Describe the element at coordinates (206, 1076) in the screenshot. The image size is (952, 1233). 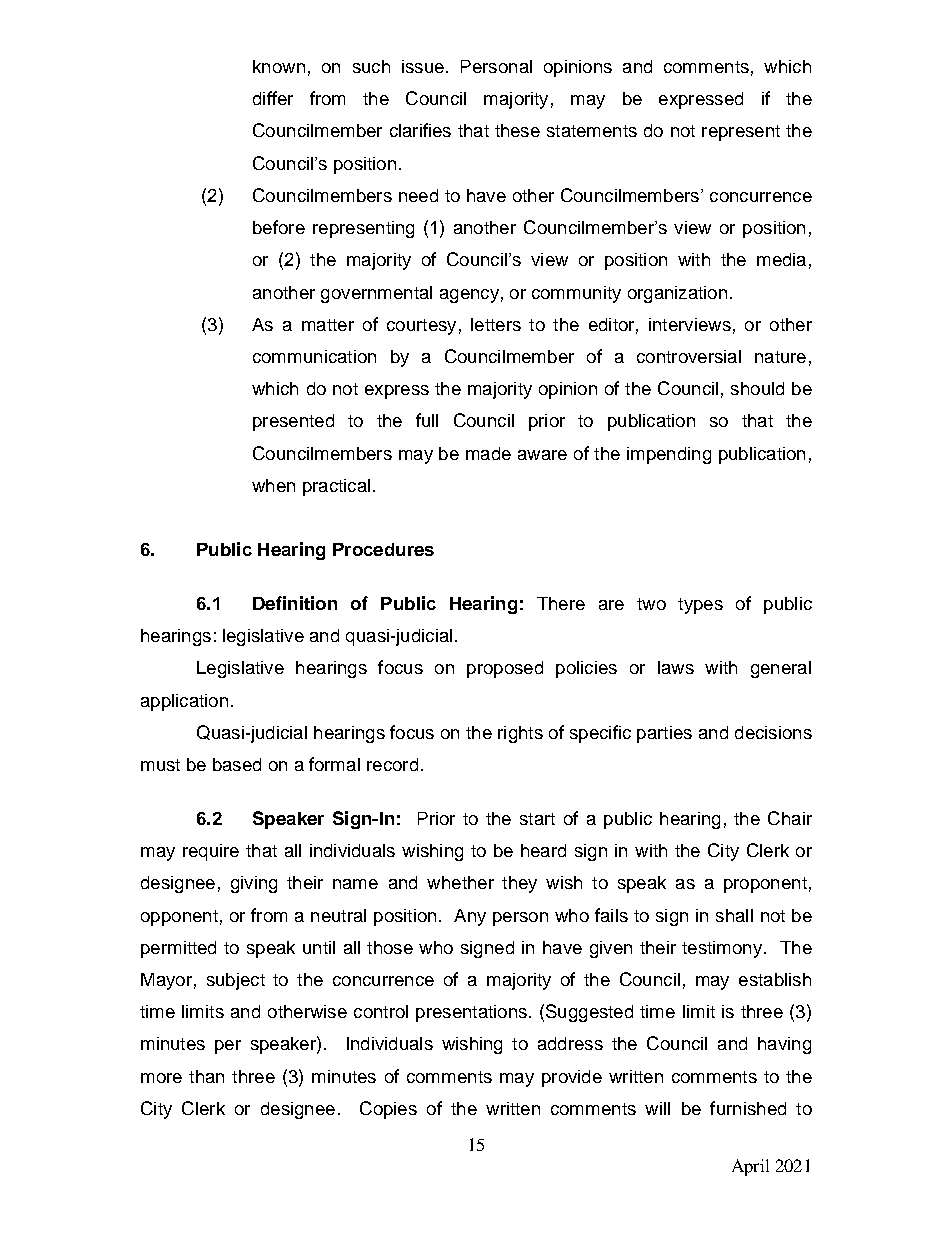
I see `than` at that location.
